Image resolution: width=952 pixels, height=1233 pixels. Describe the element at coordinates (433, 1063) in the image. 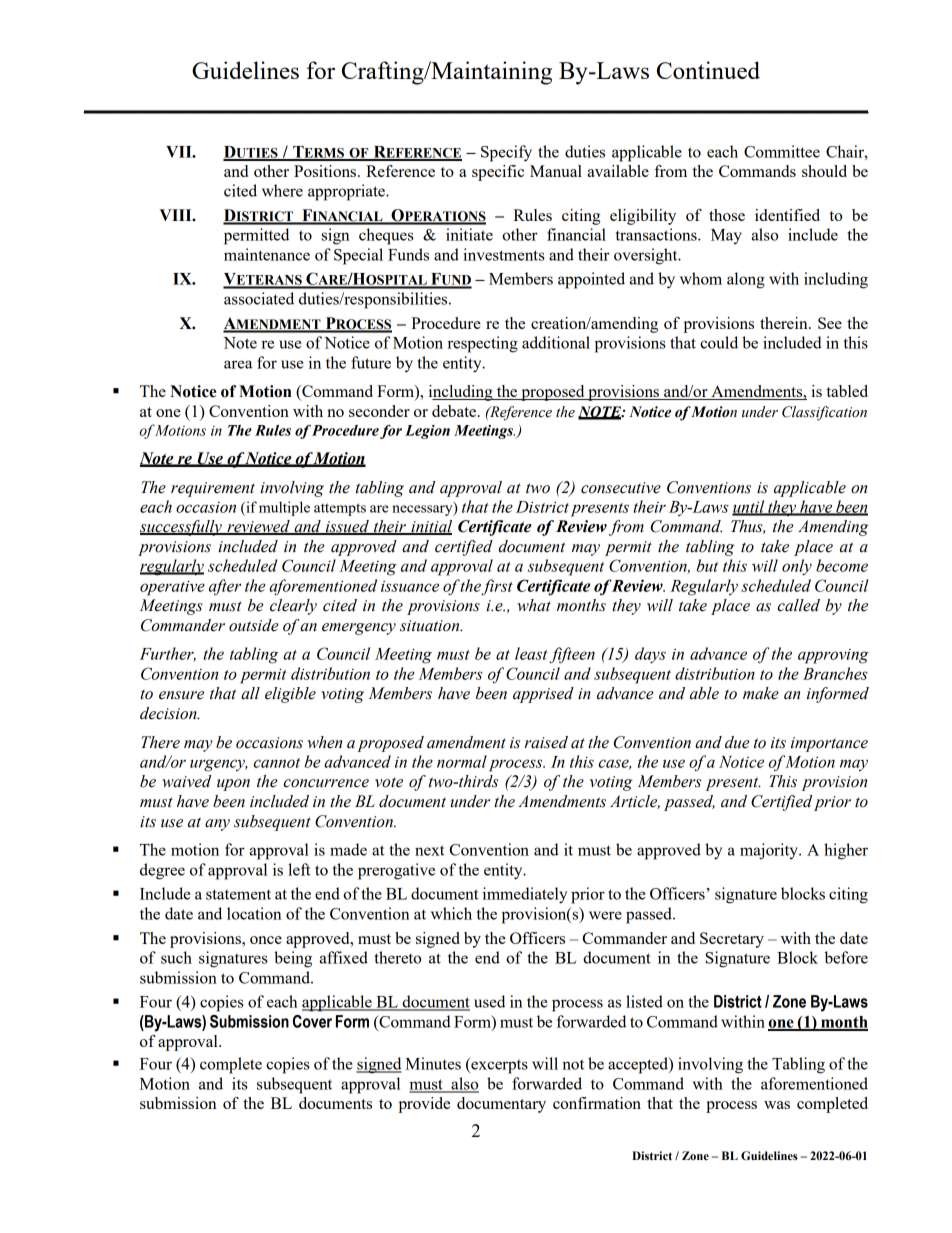

I see `Minutes` at that location.
